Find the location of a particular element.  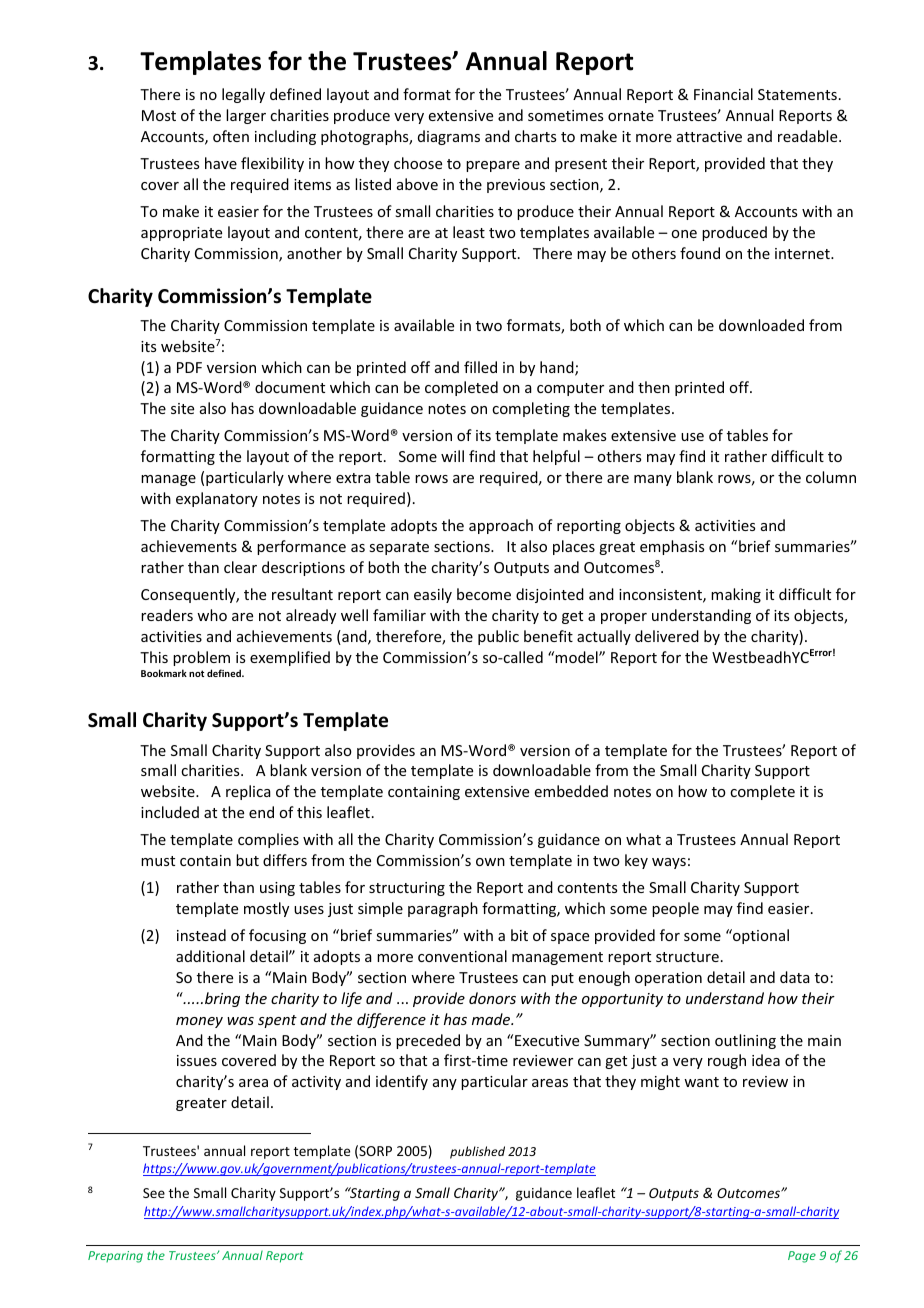

See is located at coordinates (154, 1193).
